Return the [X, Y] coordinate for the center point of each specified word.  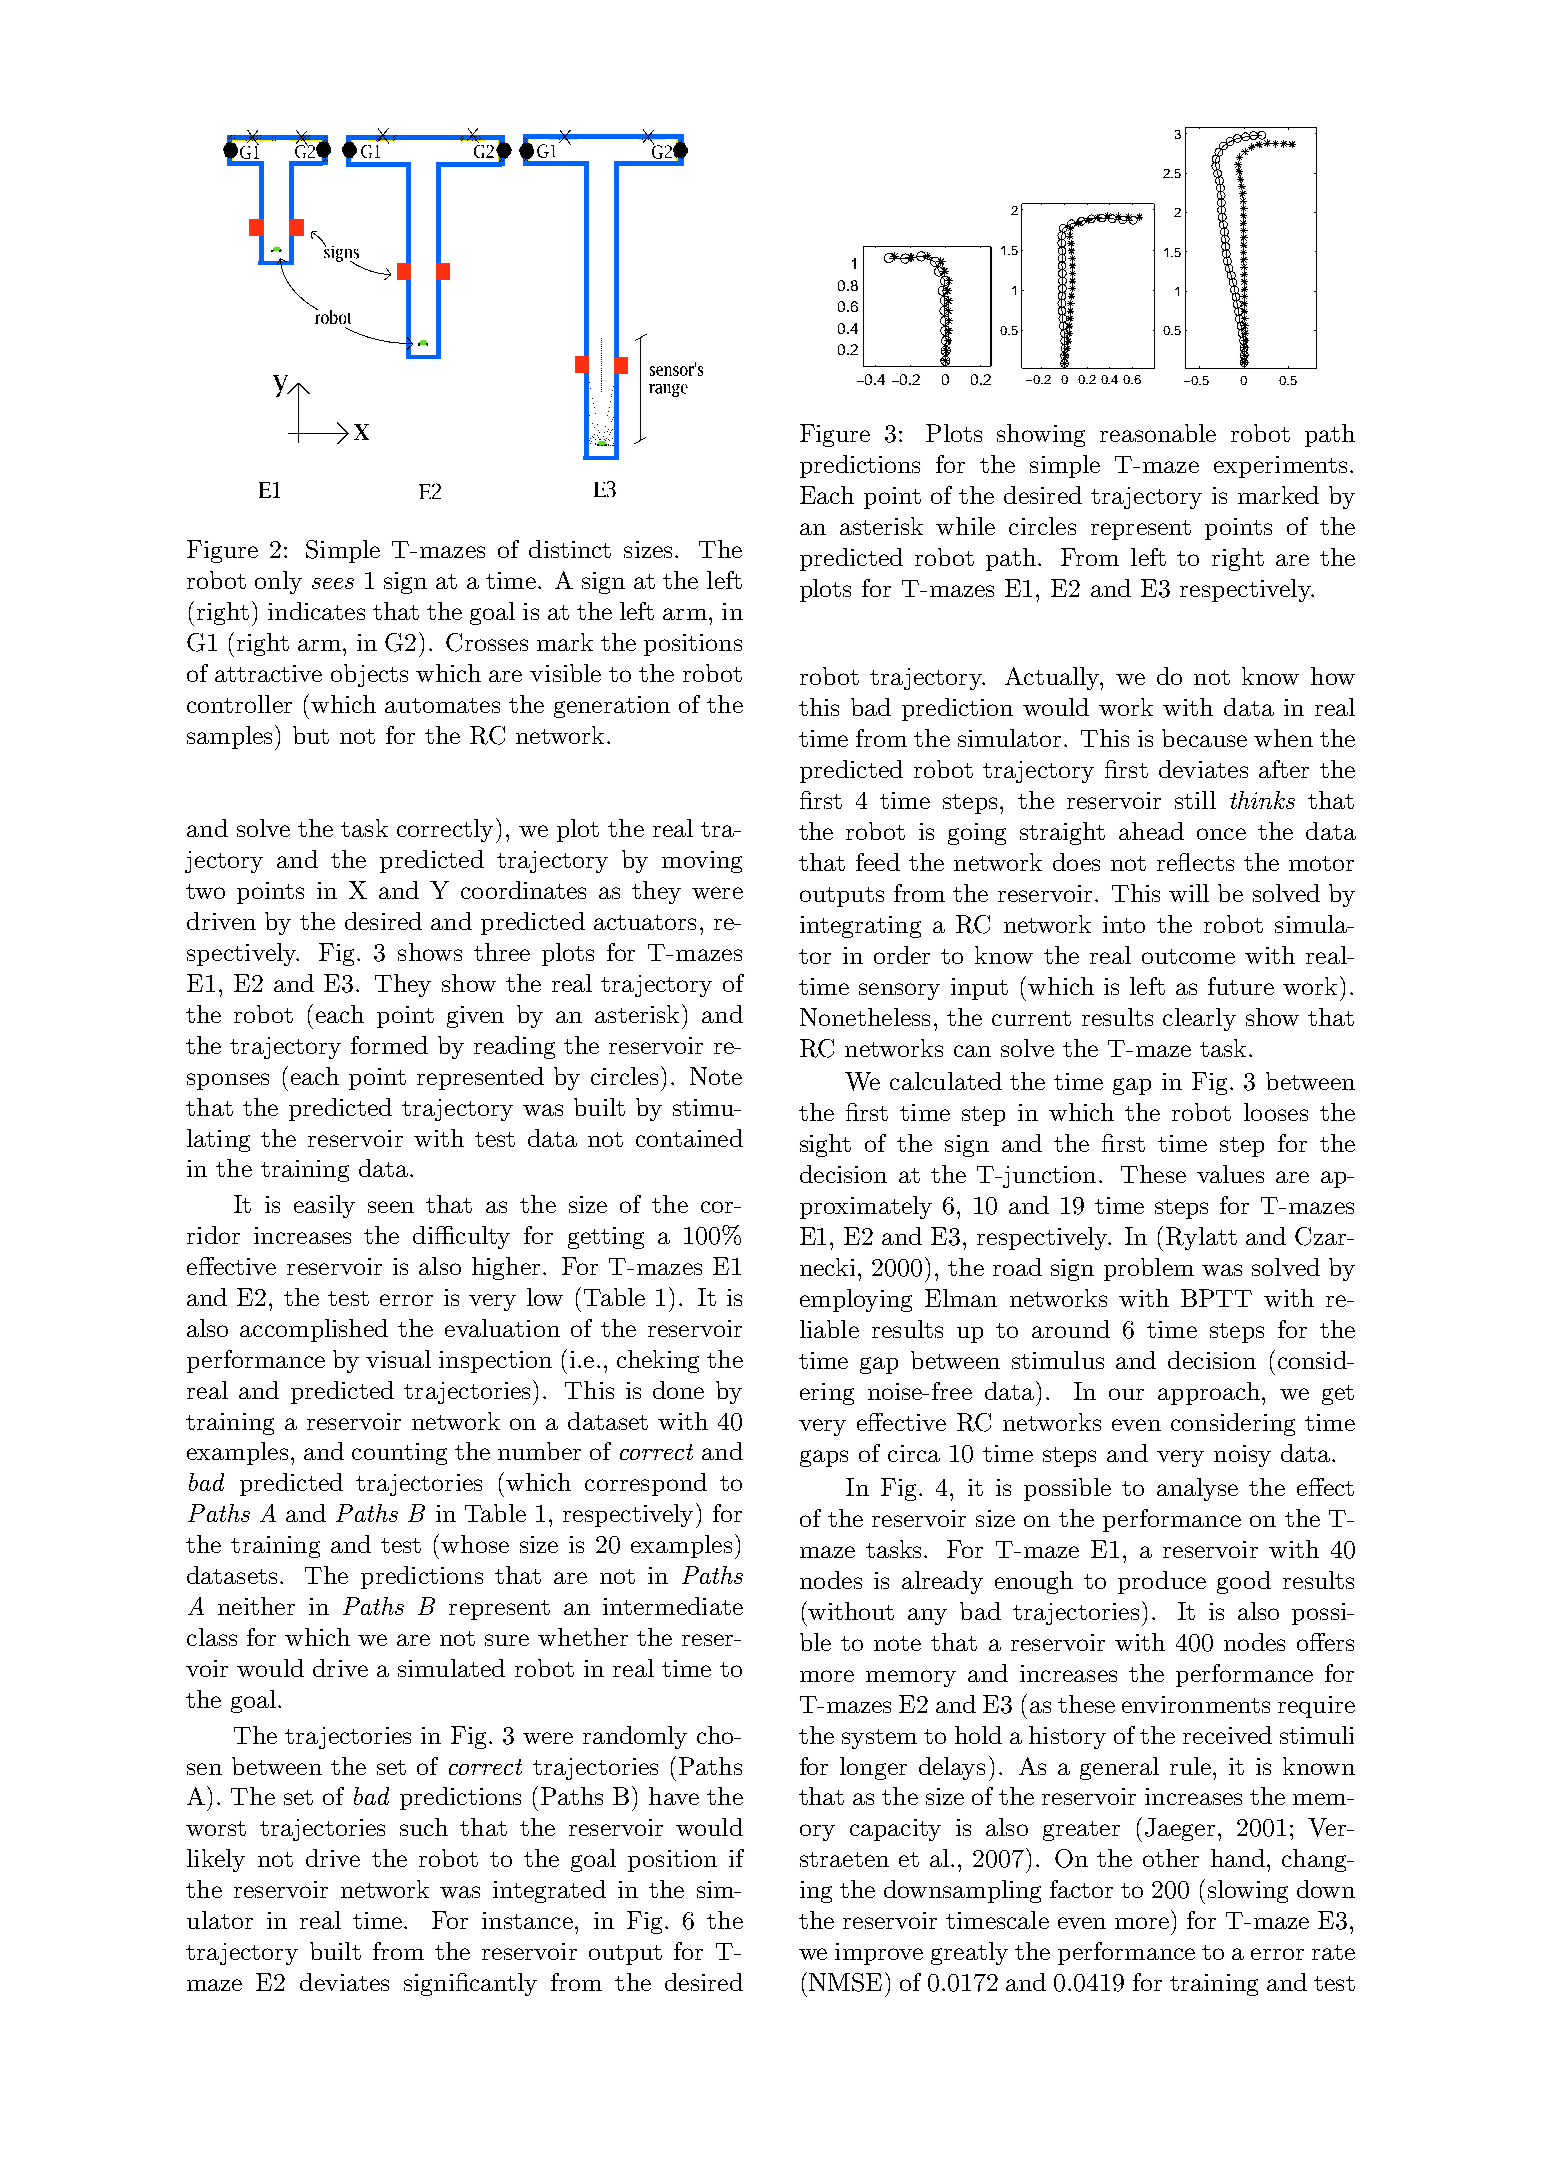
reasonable [1158, 433]
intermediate [673, 1606]
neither [256, 1606]
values [1230, 1174]
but [311, 735]
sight [825, 1145]
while [965, 526]
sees [333, 583]
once [1221, 834]
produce [1162, 1582]
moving [702, 862]
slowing [1248, 1891]
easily [324, 1206]
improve [879, 1954]
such [424, 1827]
